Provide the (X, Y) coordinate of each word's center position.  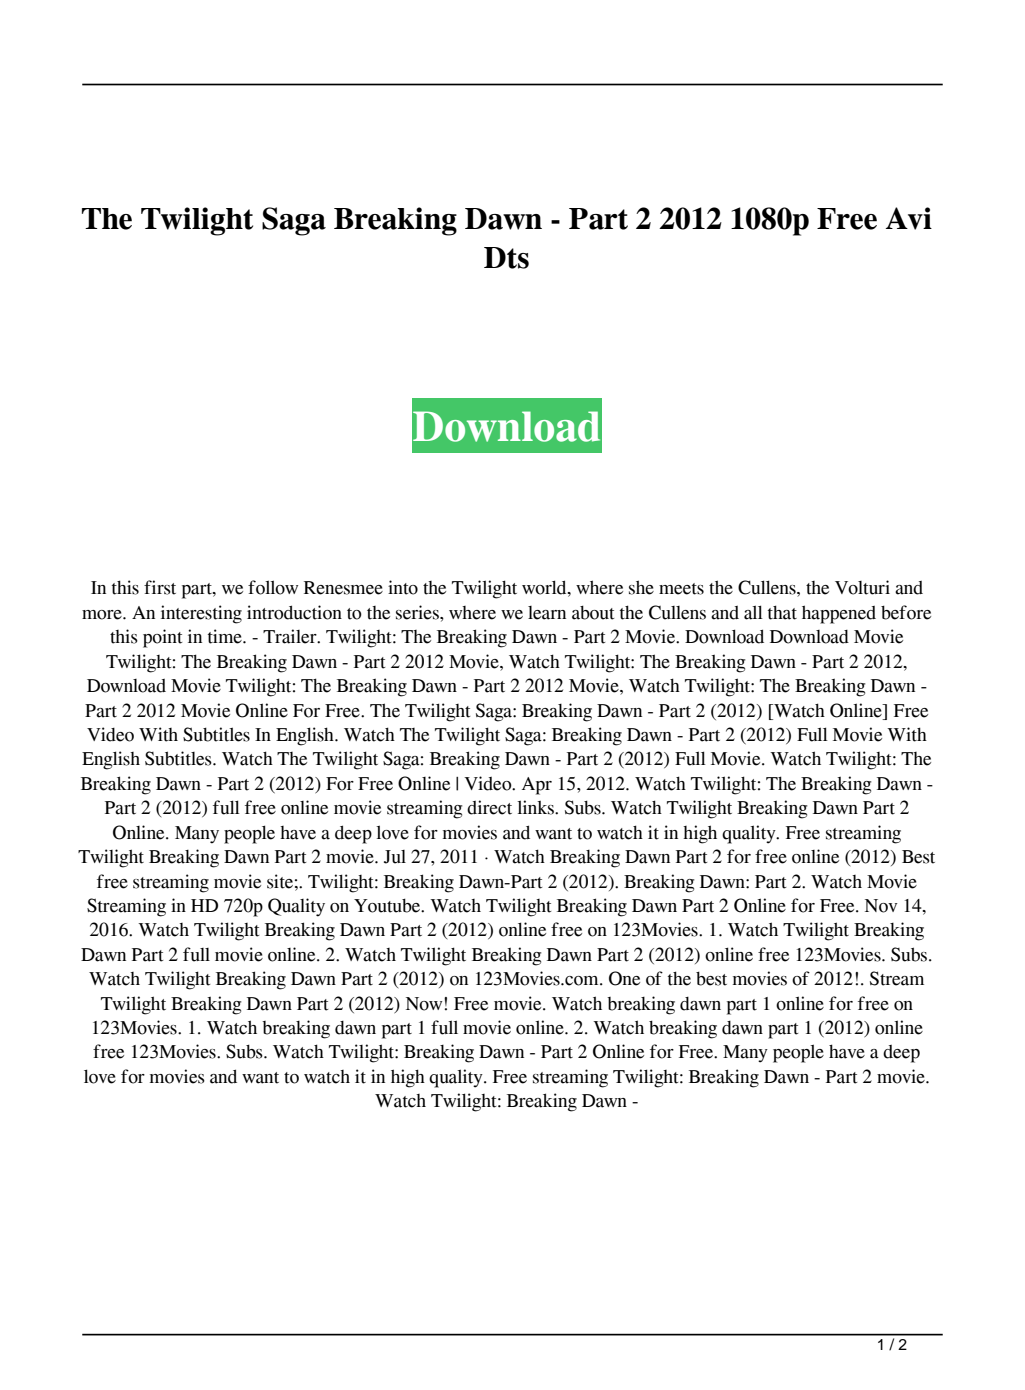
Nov (881, 906)
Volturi (862, 587)
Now (425, 1004)
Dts (506, 258)
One (624, 978)
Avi (909, 218)
